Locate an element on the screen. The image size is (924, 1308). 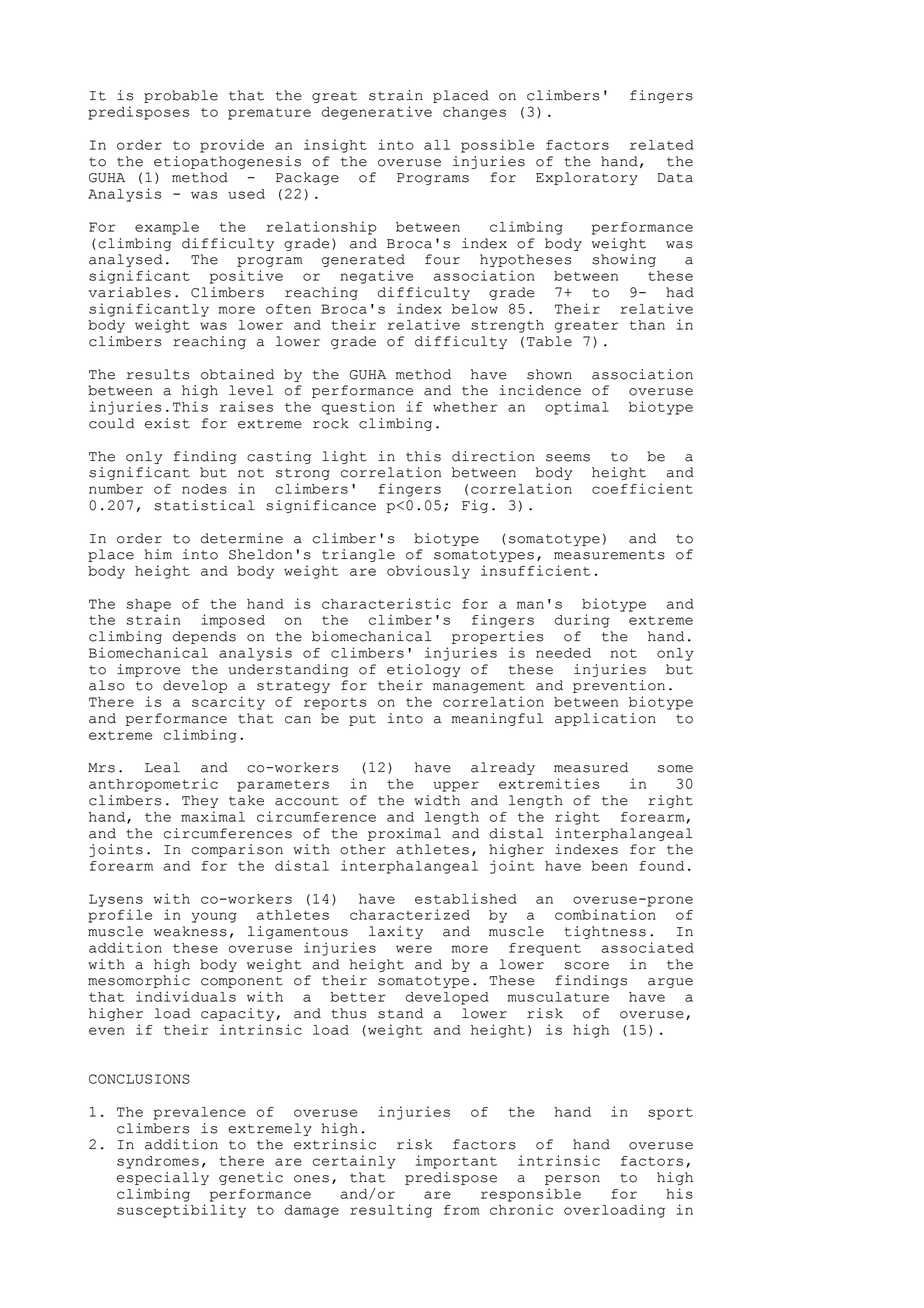
probable is located at coordinates (181, 96).
